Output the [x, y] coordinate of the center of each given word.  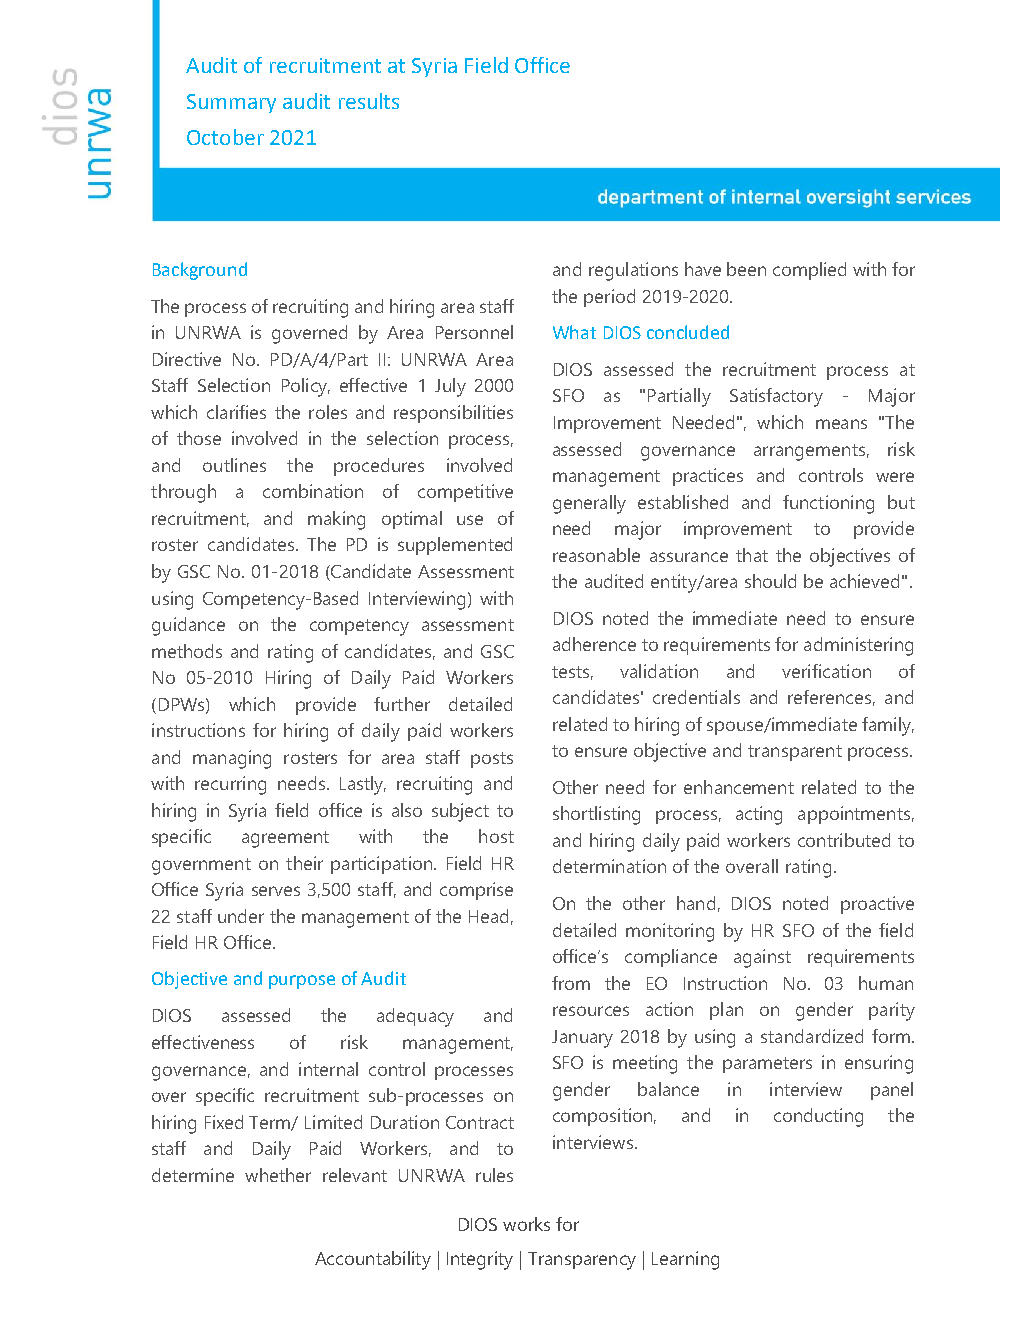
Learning [685, 1260]
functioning [828, 504]
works [526, 1224]
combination [313, 491]
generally [589, 504]
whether [278, 1175]
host [496, 836]
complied [809, 271]
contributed [844, 840]
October [225, 137]
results [369, 101]
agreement [285, 839]
